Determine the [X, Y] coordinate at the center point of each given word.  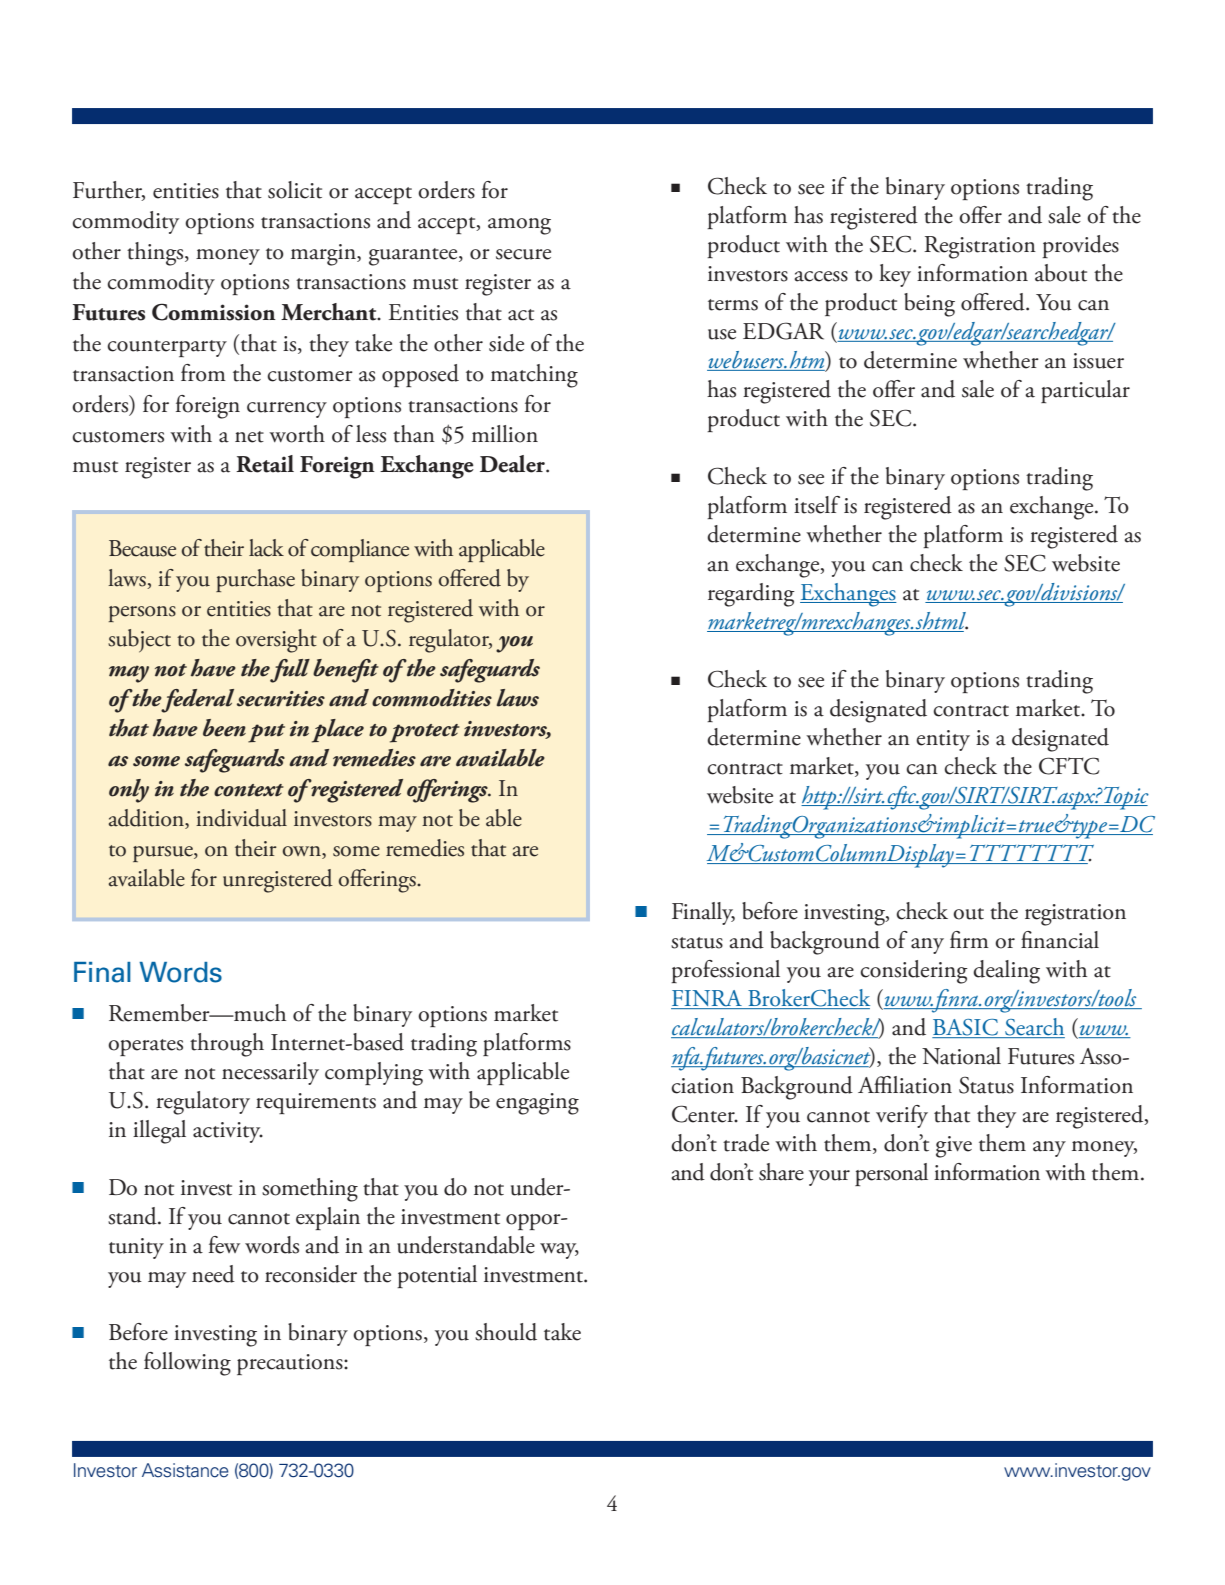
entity [943, 740]
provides [1080, 246]
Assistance [185, 1470]
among [519, 226]
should [506, 1332]
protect [425, 733]
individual [241, 818]
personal [891, 1174]
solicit [295, 190]
